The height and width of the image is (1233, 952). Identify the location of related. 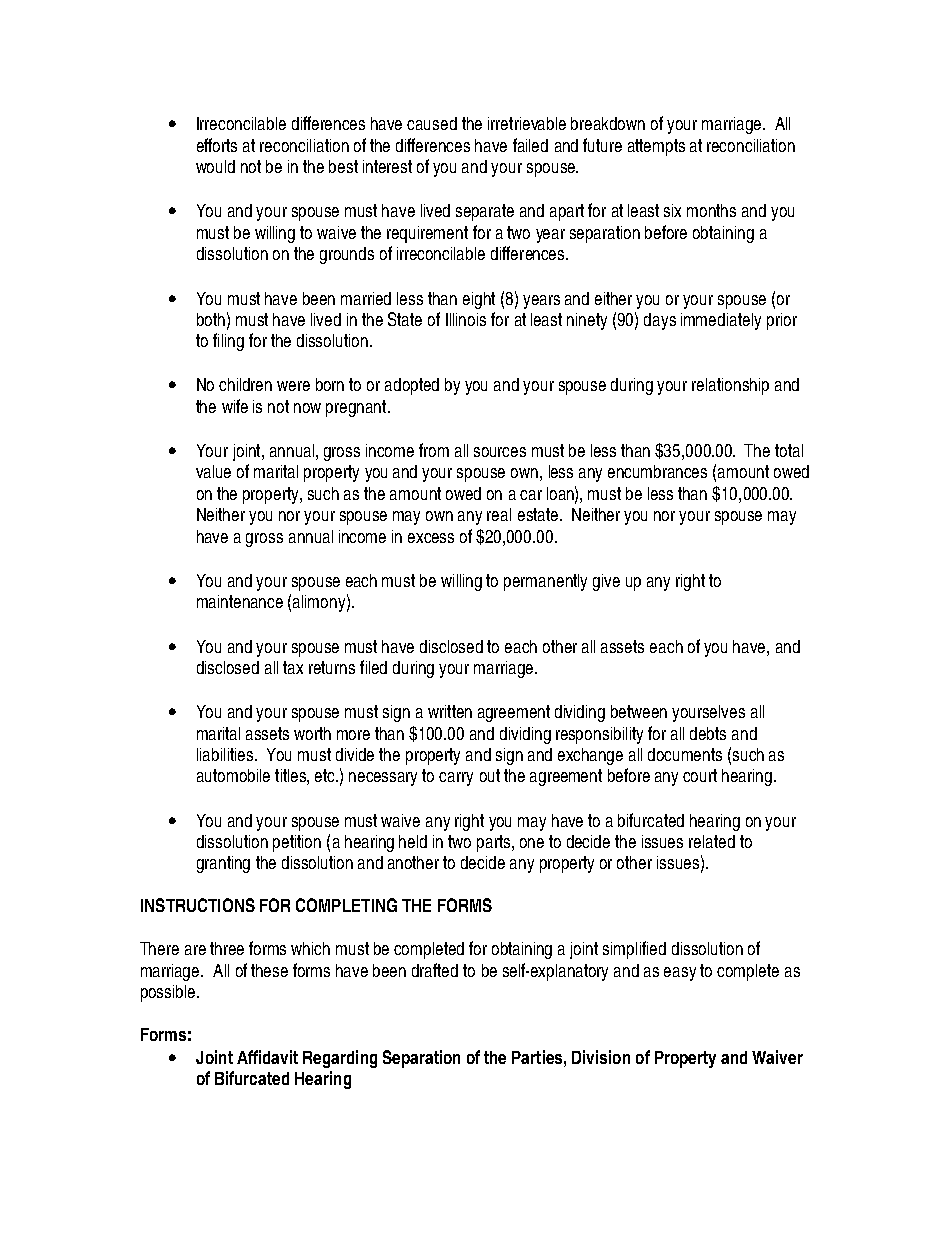
(712, 841).
